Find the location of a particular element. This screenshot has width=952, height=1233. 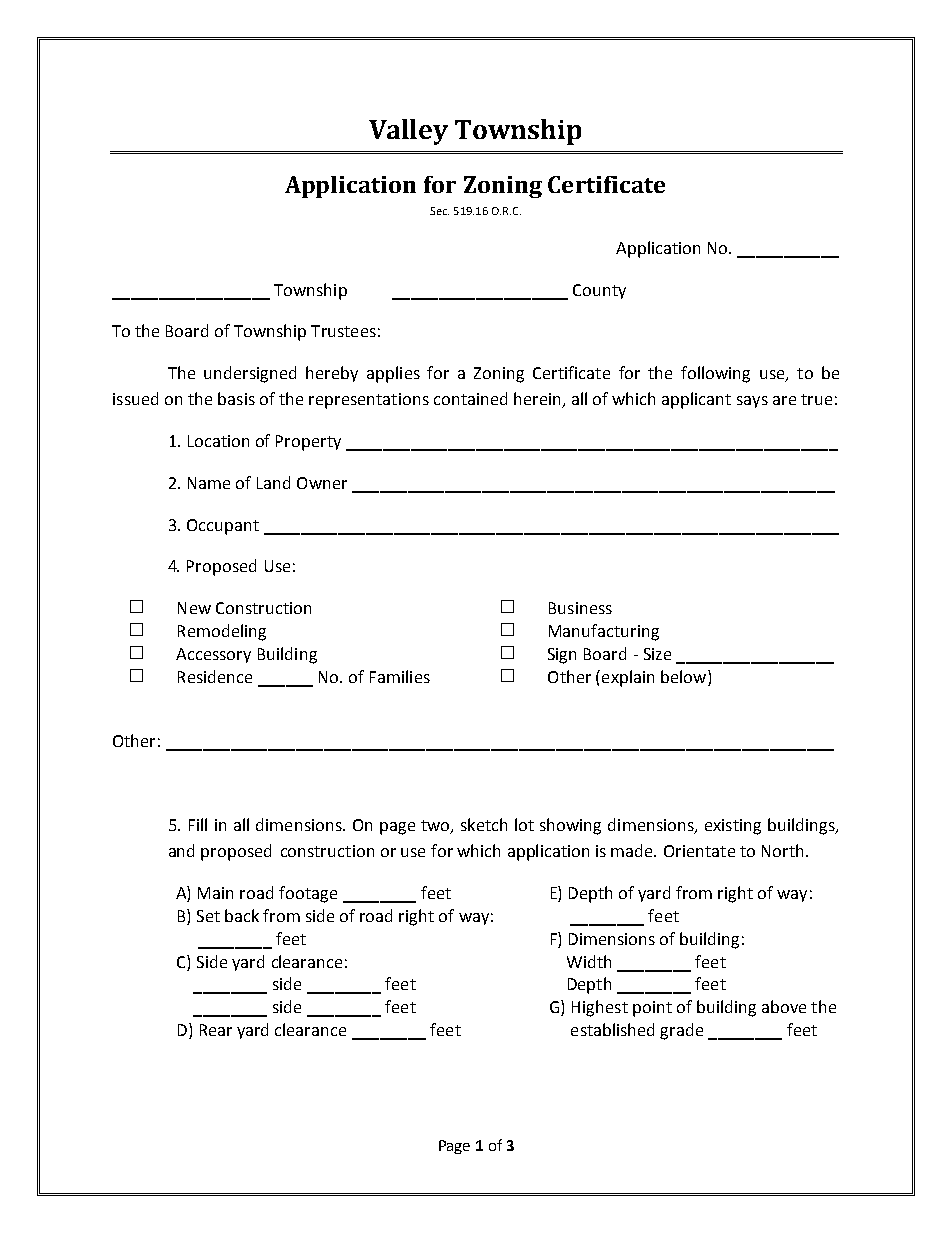

Size is located at coordinates (657, 654).
